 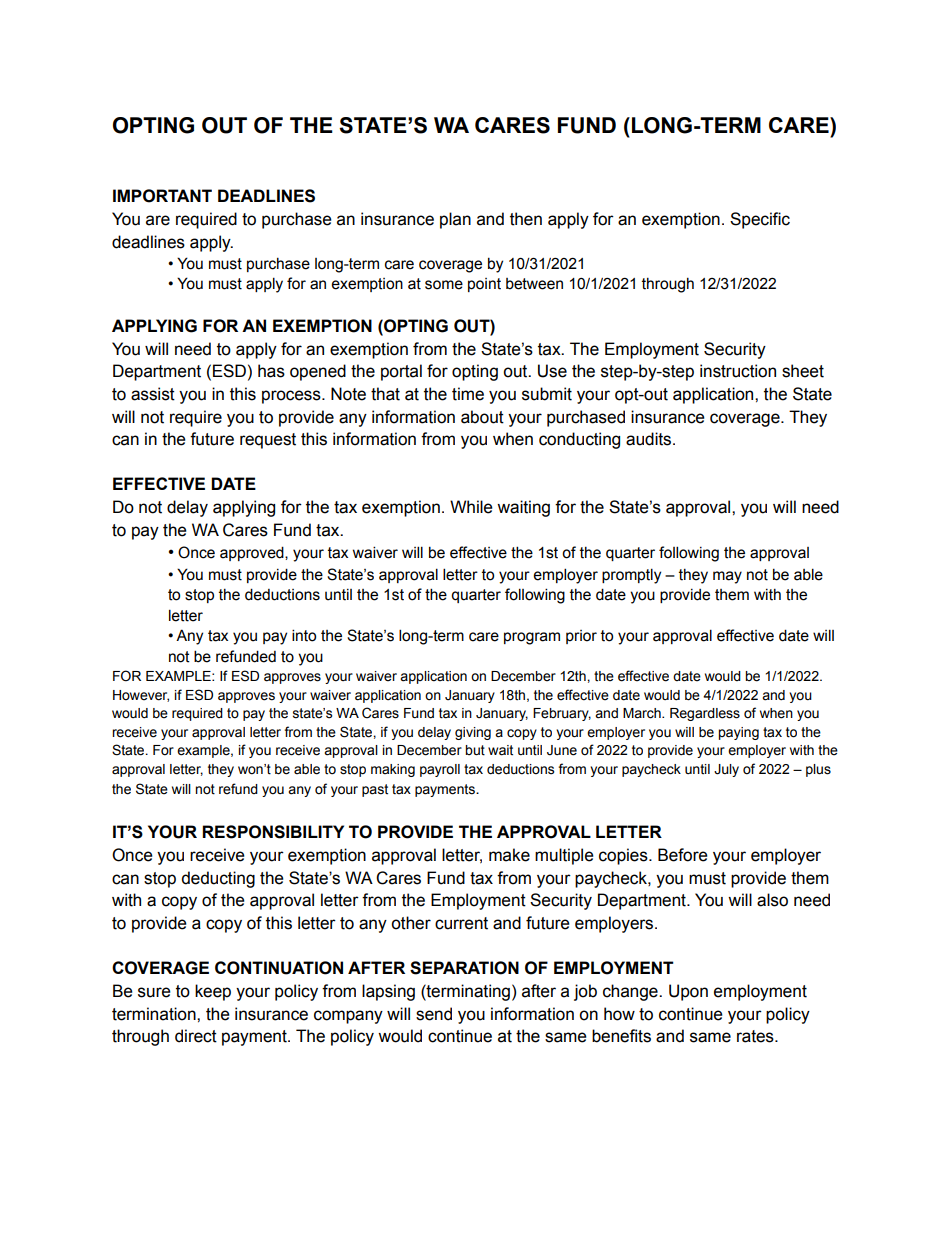 I want to click on IMPORTANT, so click(x=162, y=196).
